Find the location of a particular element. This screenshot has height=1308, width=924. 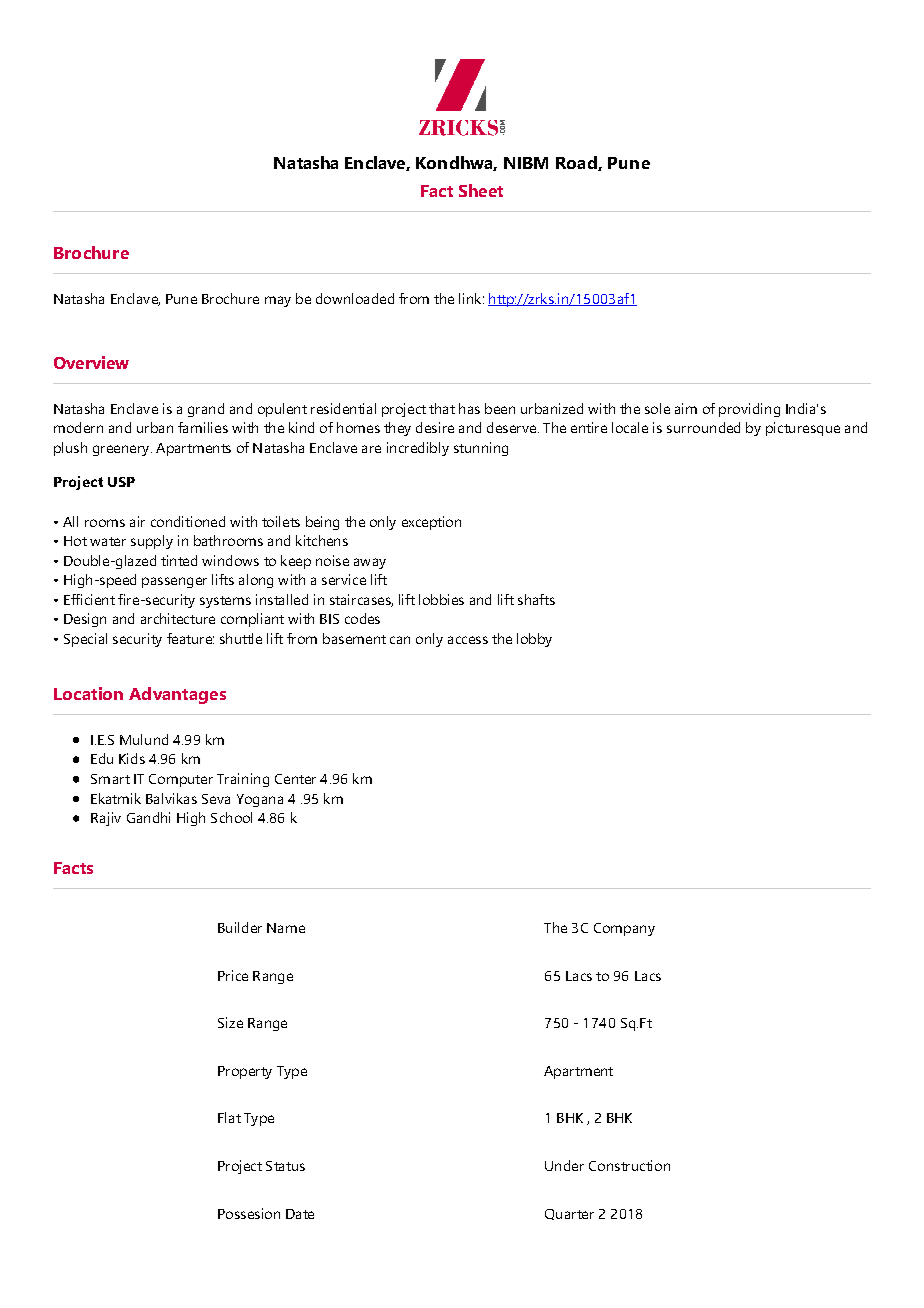

Date is located at coordinates (300, 1214).
